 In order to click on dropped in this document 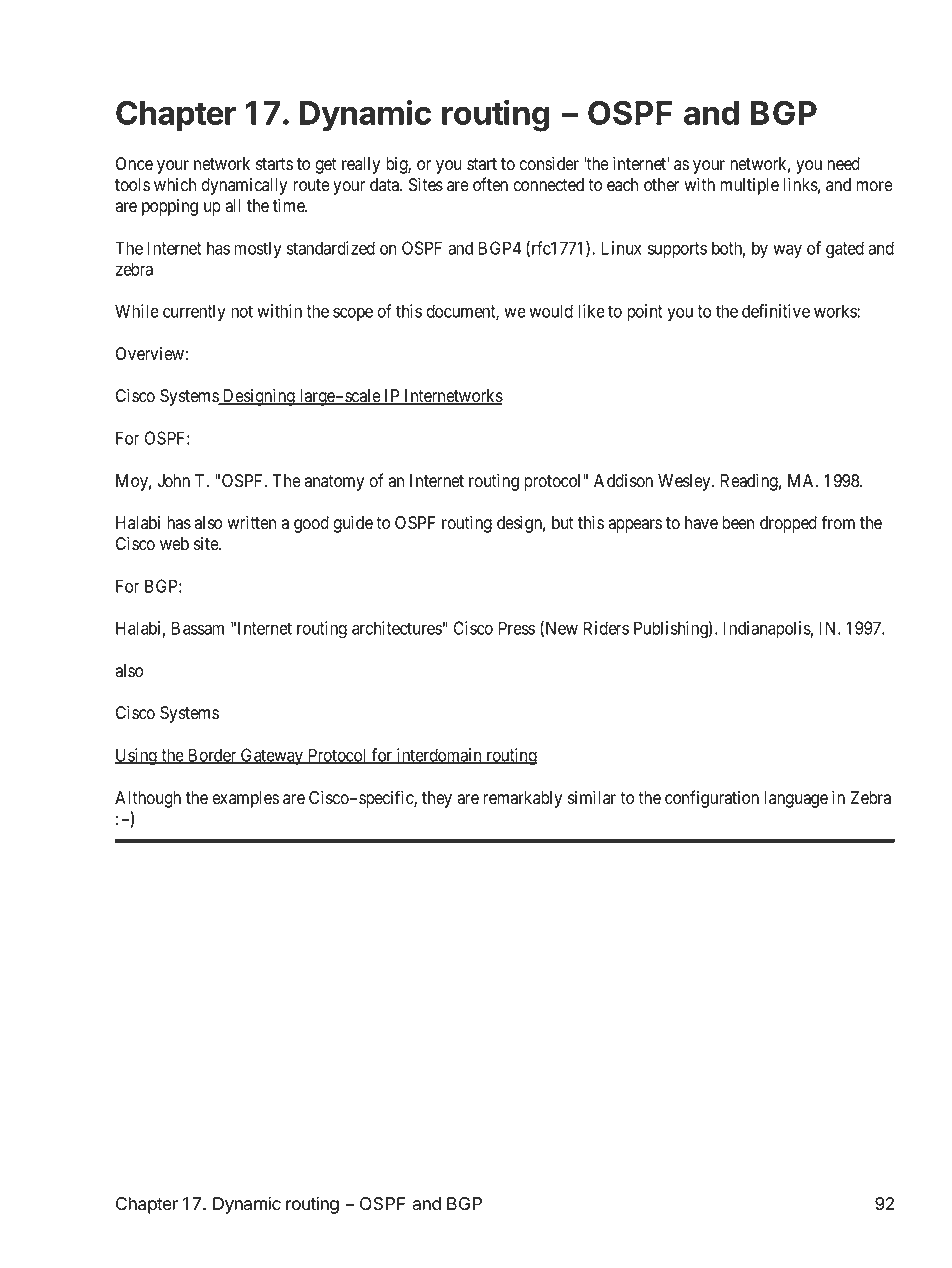, I will do `click(788, 524)`.
